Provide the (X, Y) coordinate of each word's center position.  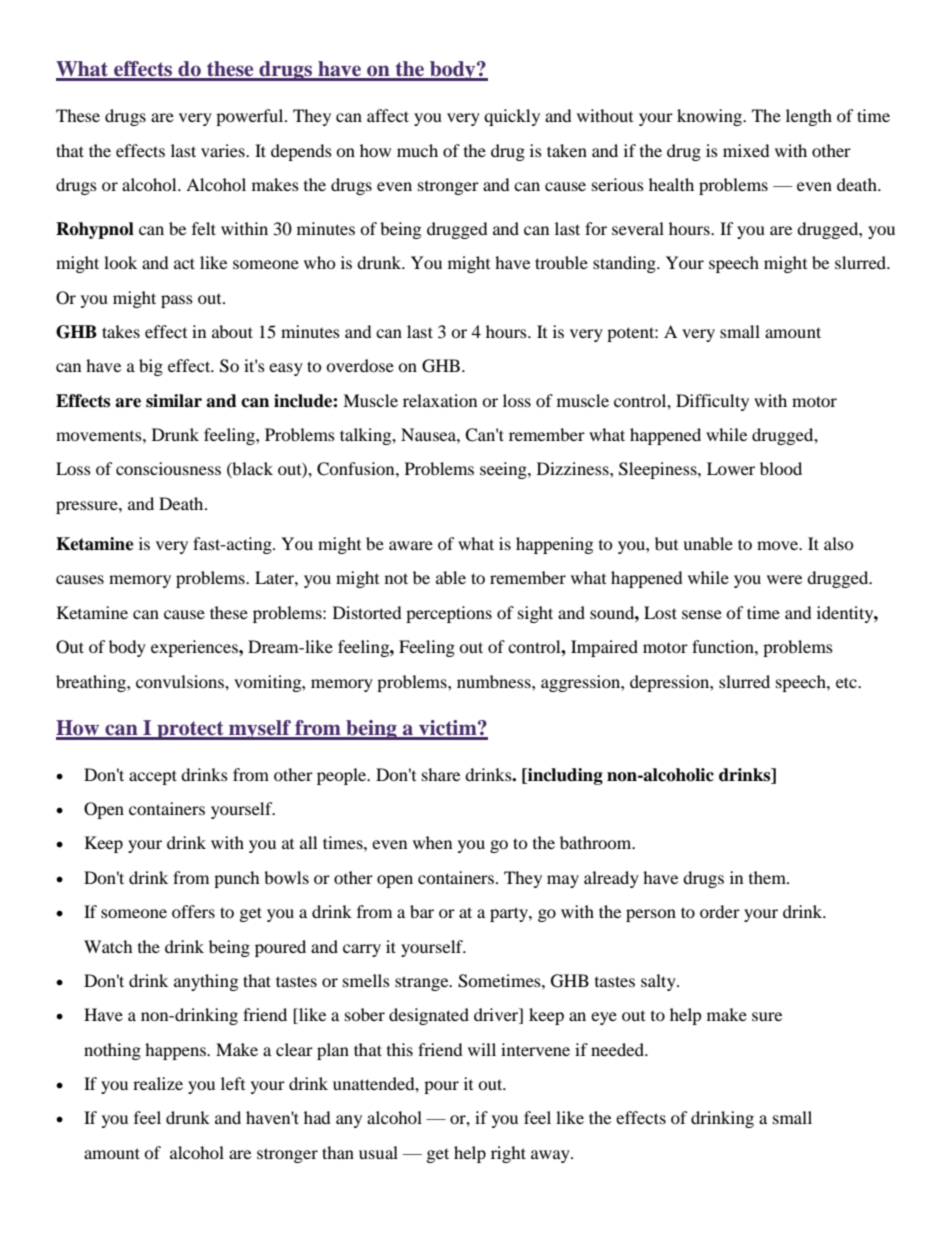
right (508, 1154)
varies (224, 150)
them (768, 877)
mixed (746, 150)
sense (702, 614)
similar (174, 401)
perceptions (449, 614)
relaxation (440, 400)
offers (193, 911)
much (417, 150)
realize (158, 1083)
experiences (195, 648)
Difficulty (712, 402)
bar (422, 911)
